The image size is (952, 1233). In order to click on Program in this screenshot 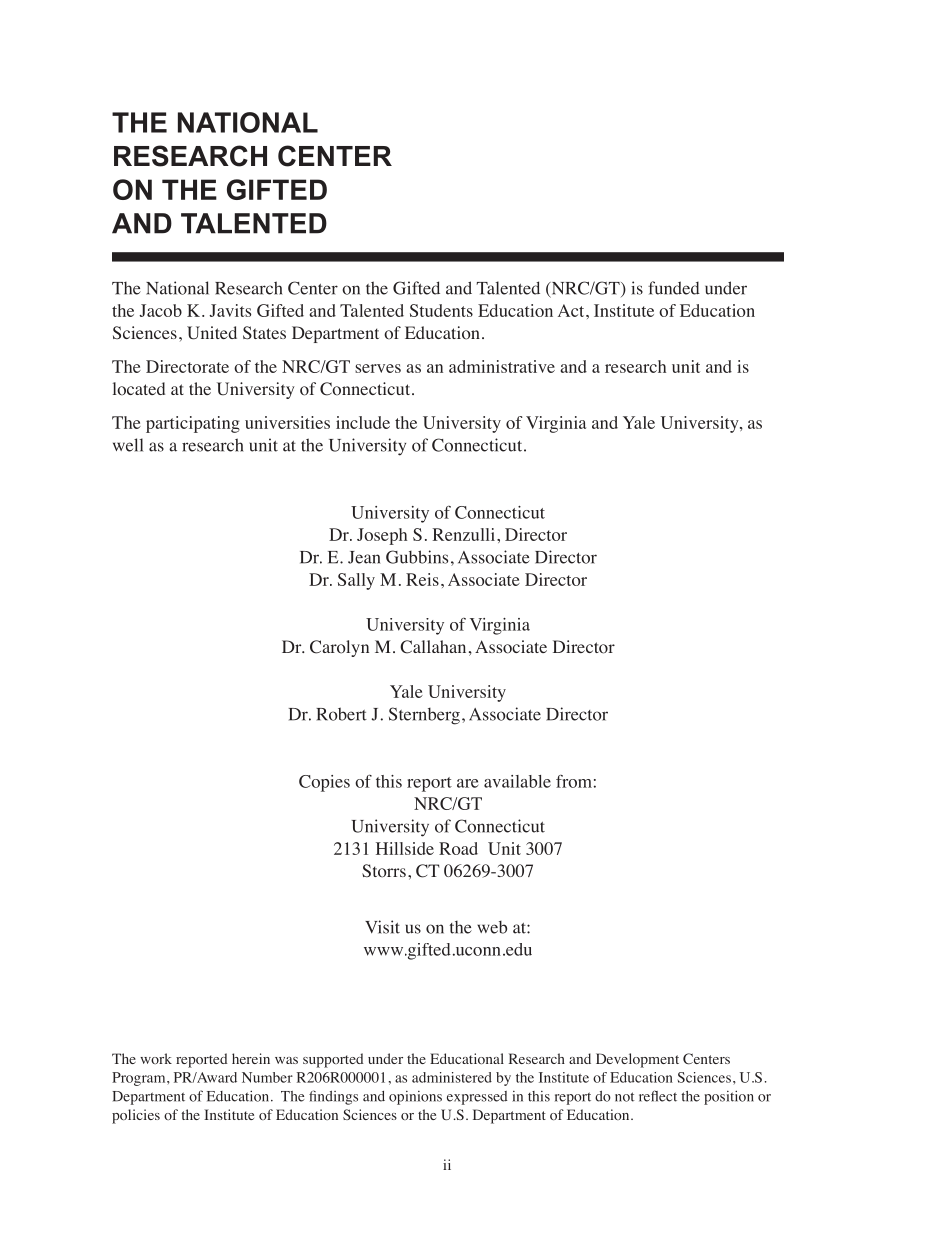, I will do `click(140, 1079)`.
